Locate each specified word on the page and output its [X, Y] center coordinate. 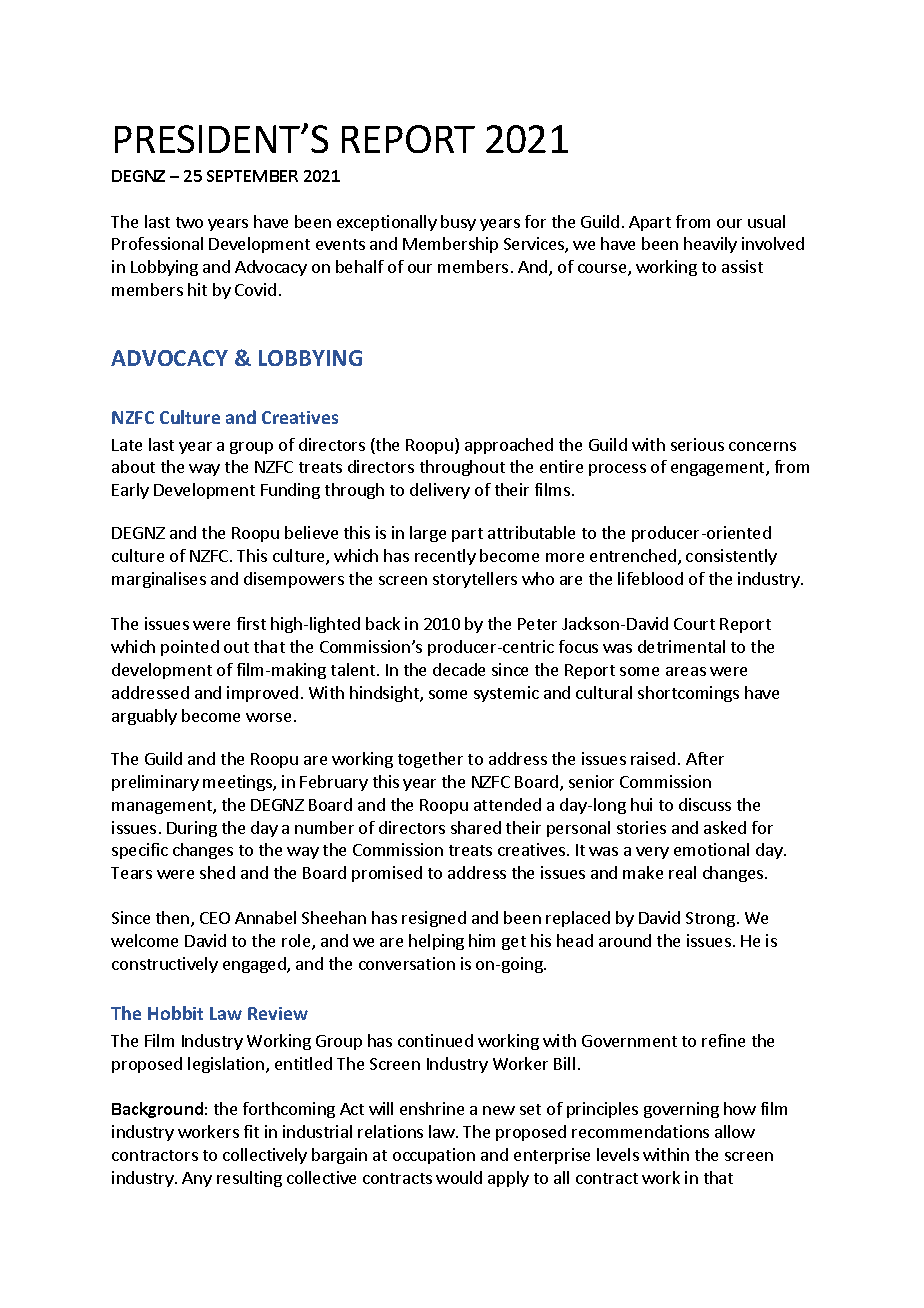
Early [130, 491]
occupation [434, 1156]
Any [197, 1179]
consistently [731, 557]
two [189, 222]
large [428, 534]
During [192, 829]
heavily [710, 245]
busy [458, 223]
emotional [711, 849]
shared [476, 827]
